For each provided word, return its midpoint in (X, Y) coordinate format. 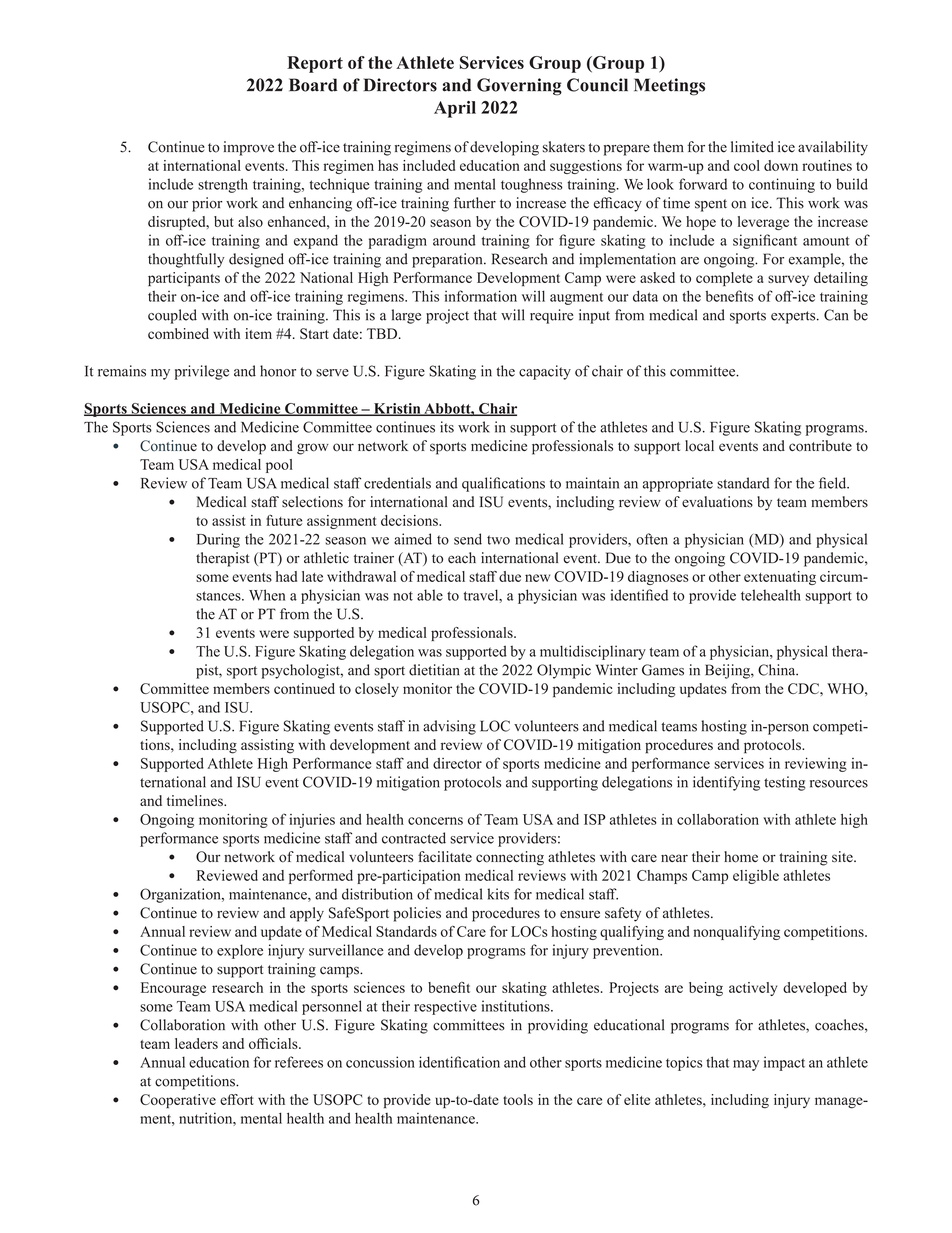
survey (788, 280)
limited (752, 147)
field (834, 483)
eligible (756, 877)
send (468, 539)
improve (248, 148)
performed (321, 877)
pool (279, 466)
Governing (519, 87)
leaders (196, 1043)
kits (498, 894)
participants (184, 279)
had (286, 576)
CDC (804, 688)
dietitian (434, 670)
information (481, 296)
